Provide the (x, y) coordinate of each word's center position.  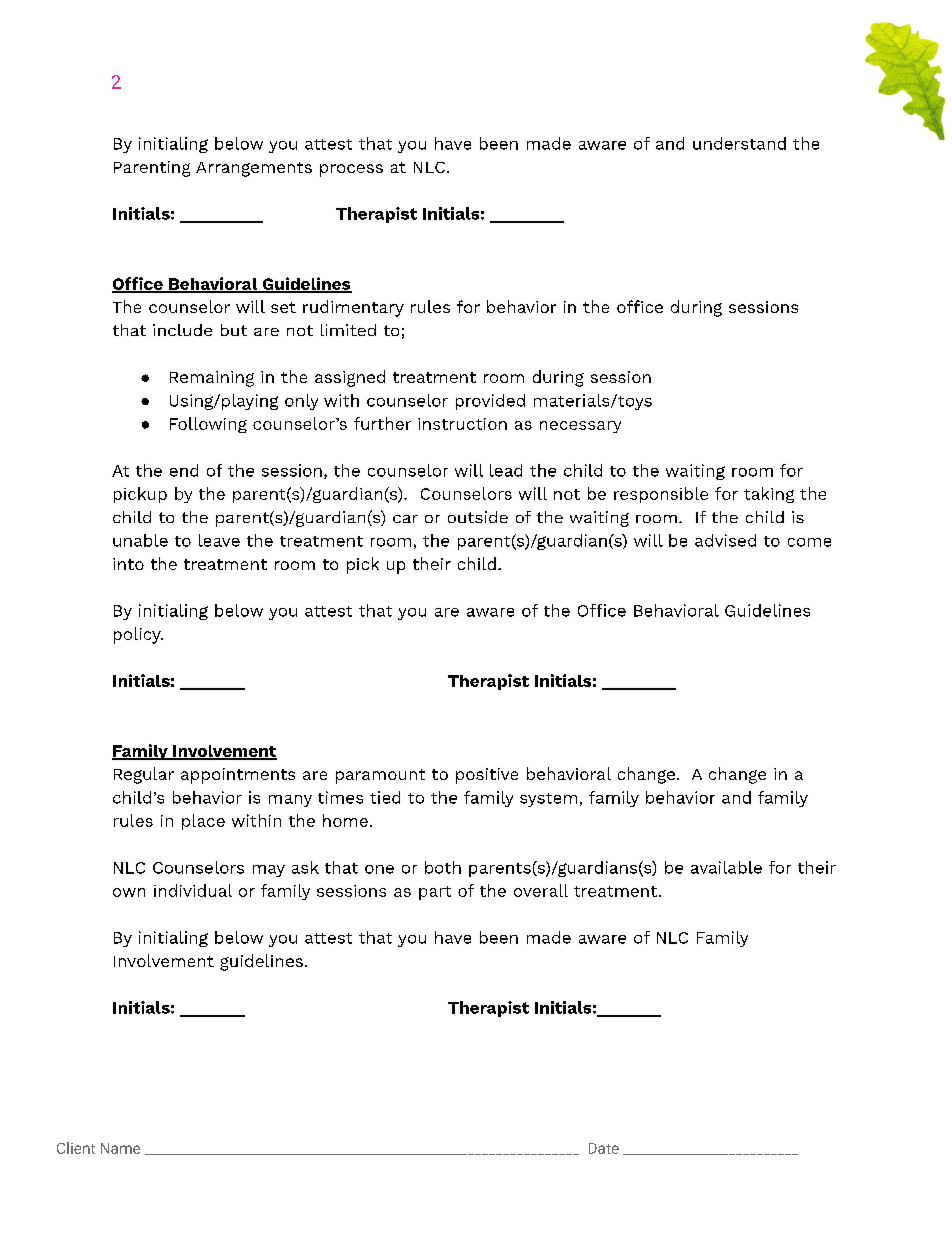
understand (739, 143)
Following (208, 425)
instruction (462, 424)
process (351, 170)
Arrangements (254, 169)
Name (120, 1148)
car (405, 519)
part (435, 893)
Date (604, 1148)
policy (138, 635)
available (726, 867)
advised (725, 540)
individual (193, 890)
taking (769, 495)
